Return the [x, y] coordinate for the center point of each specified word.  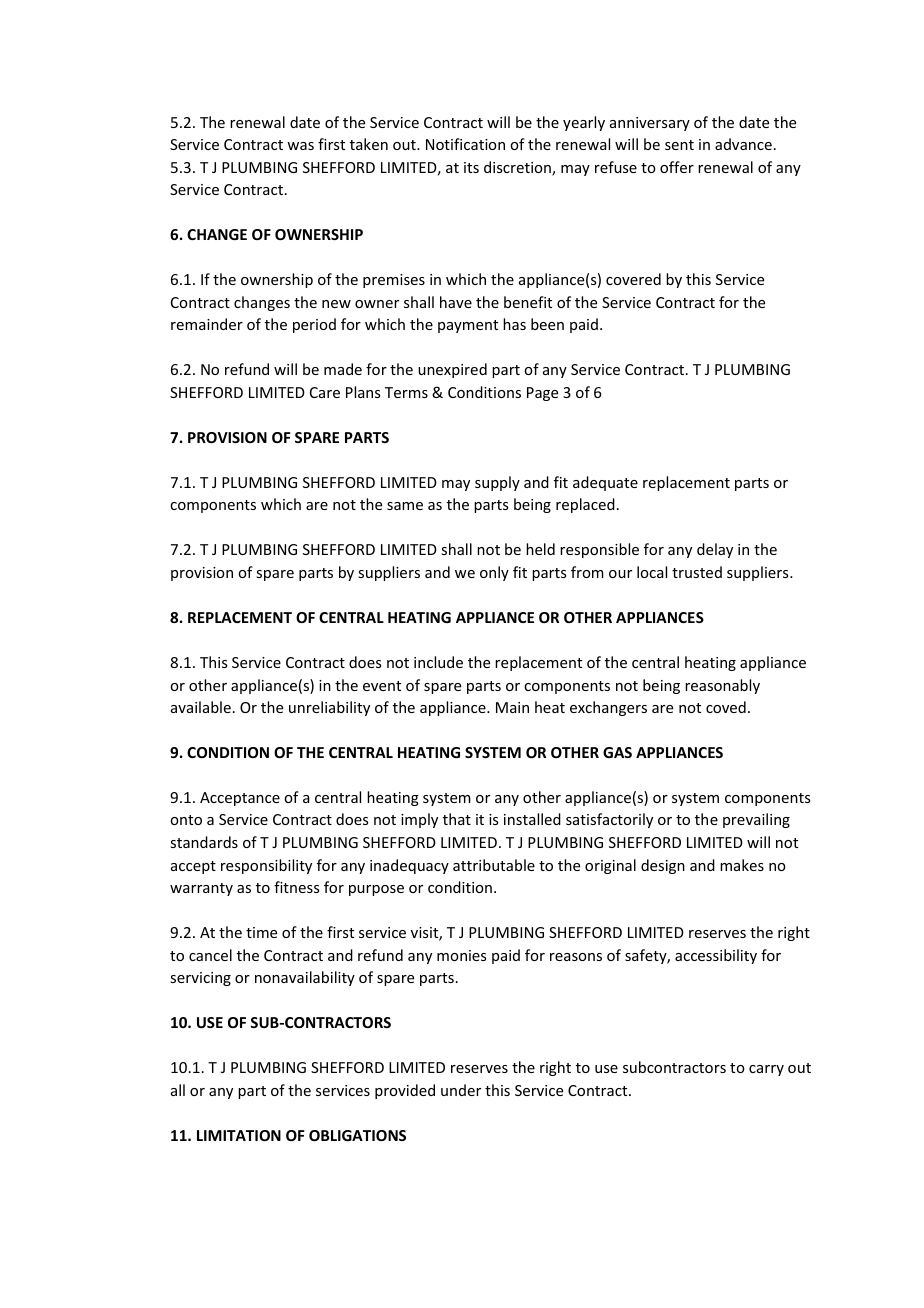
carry [766, 1070]
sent [679, 145]
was [300, 146]
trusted [697, 572]
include [438, 662]
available [201, 707]
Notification [465, 144]
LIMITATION [239, 1135]
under [461, 1090]
